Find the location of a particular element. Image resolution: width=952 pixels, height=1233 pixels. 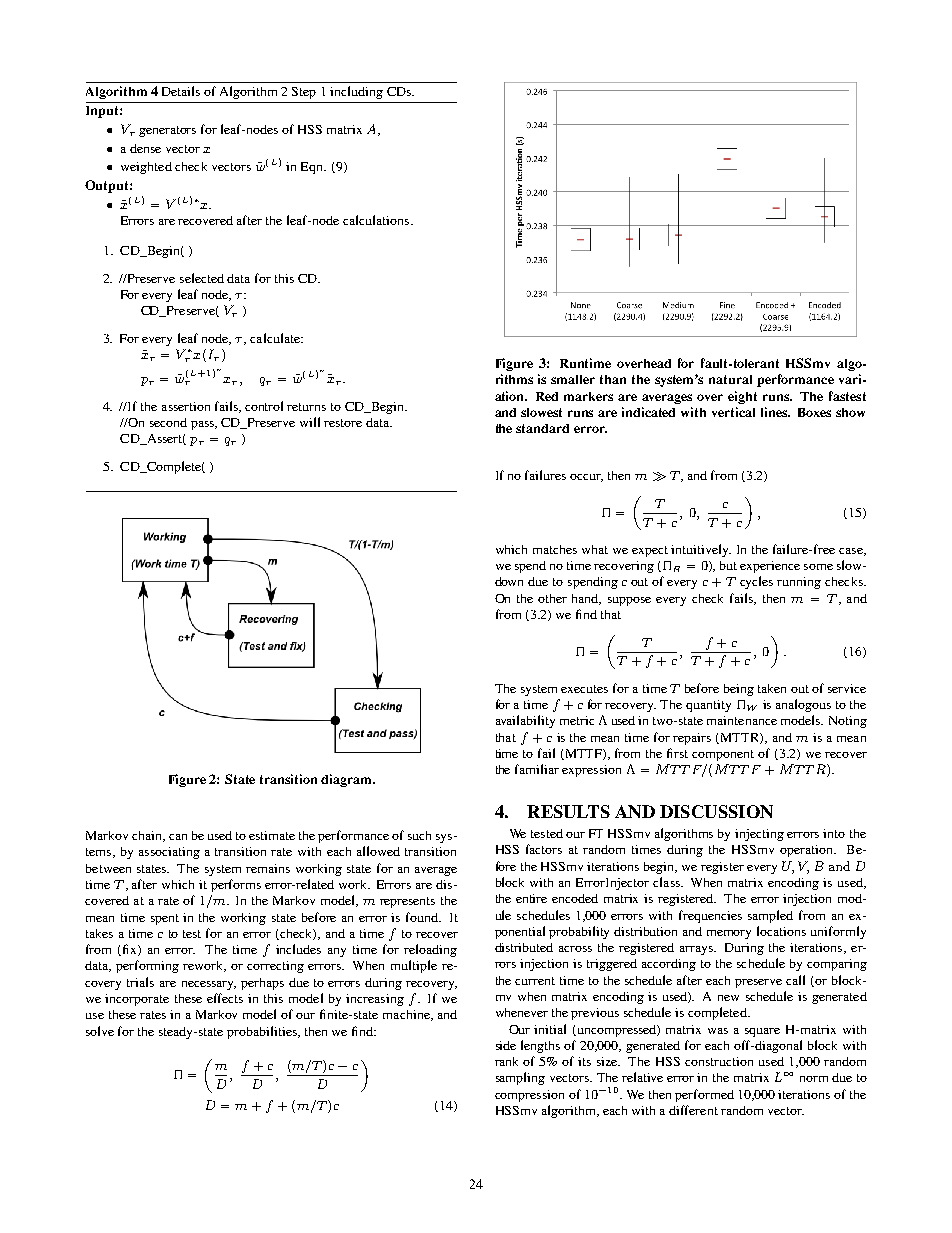

natural is located at coordinates (730, 379).
